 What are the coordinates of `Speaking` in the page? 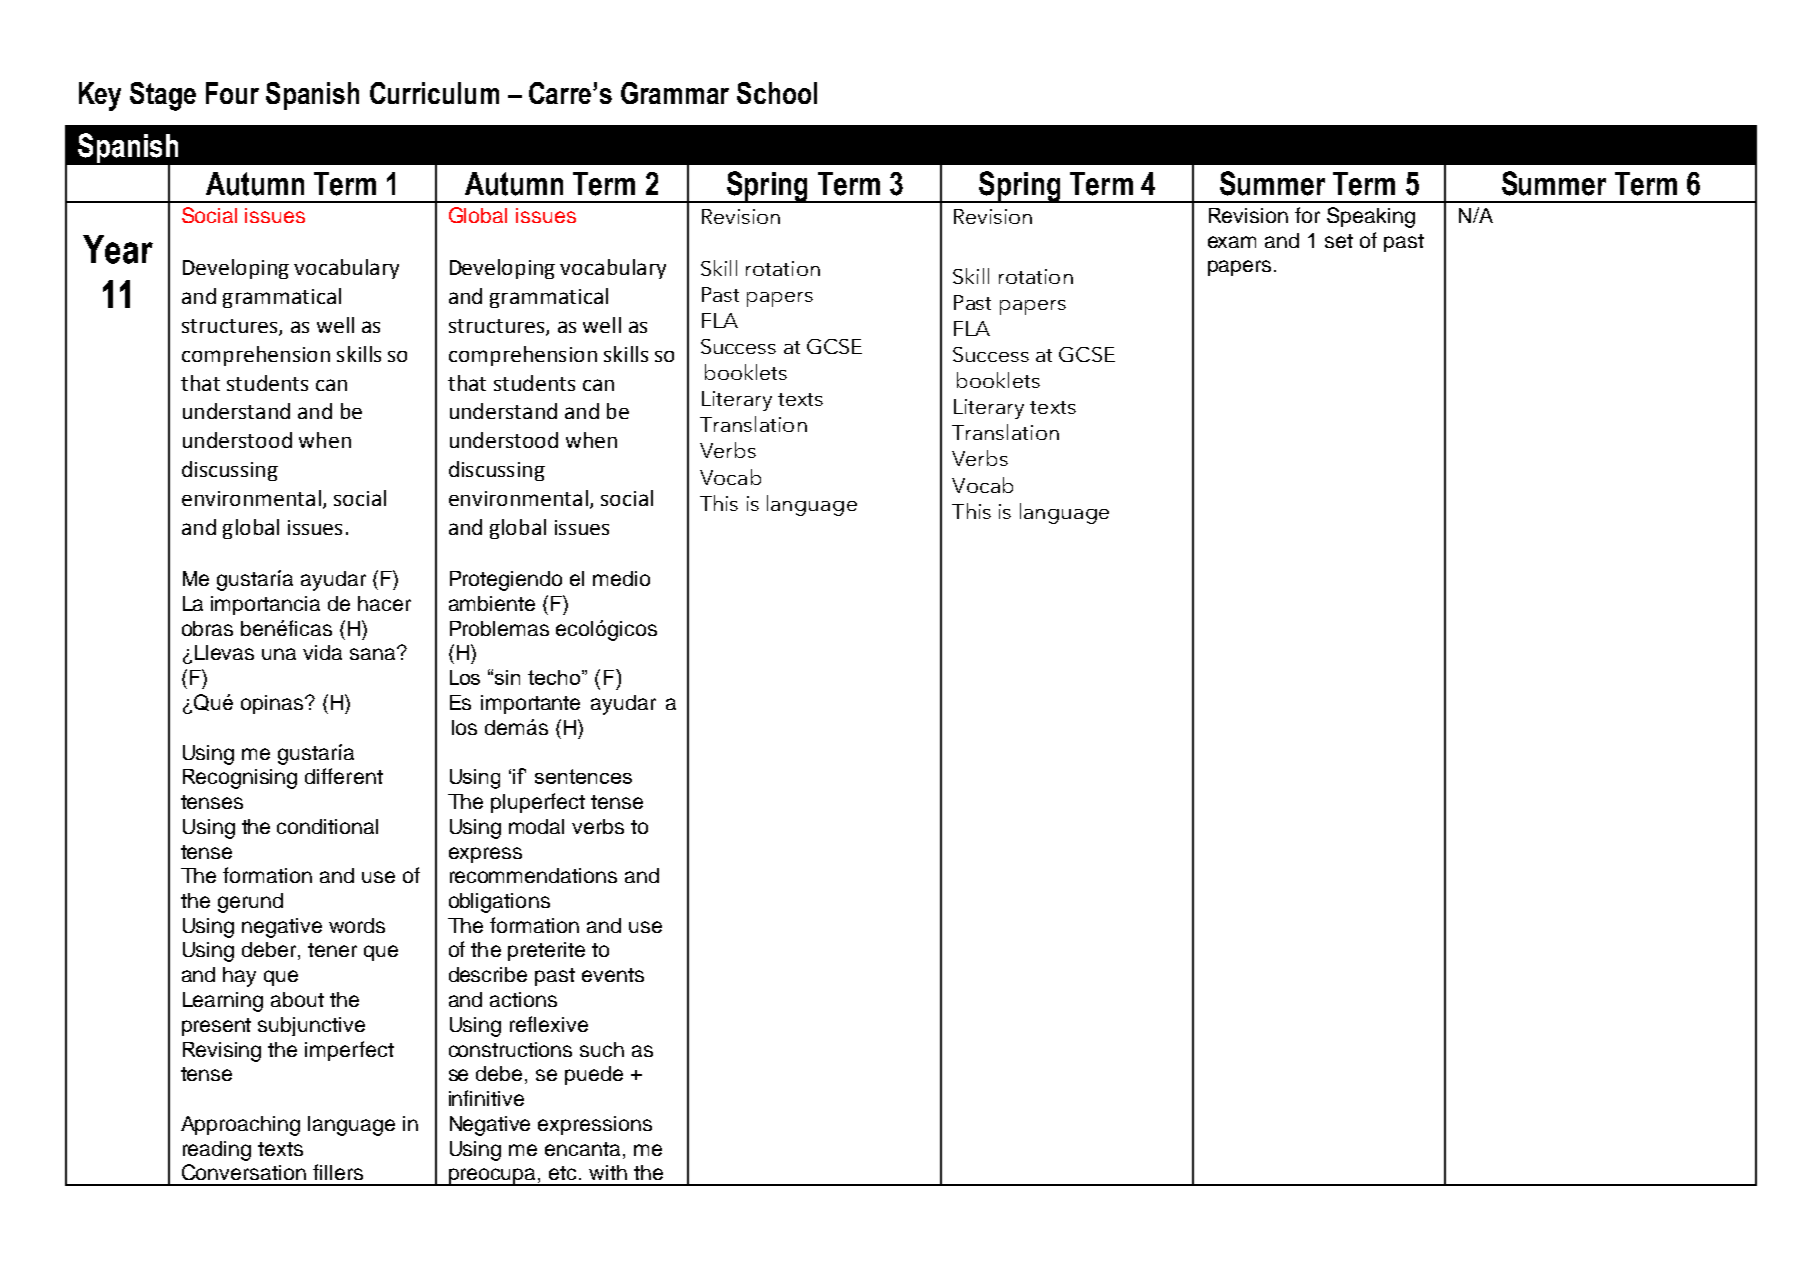 It's located at (1371, 217).
